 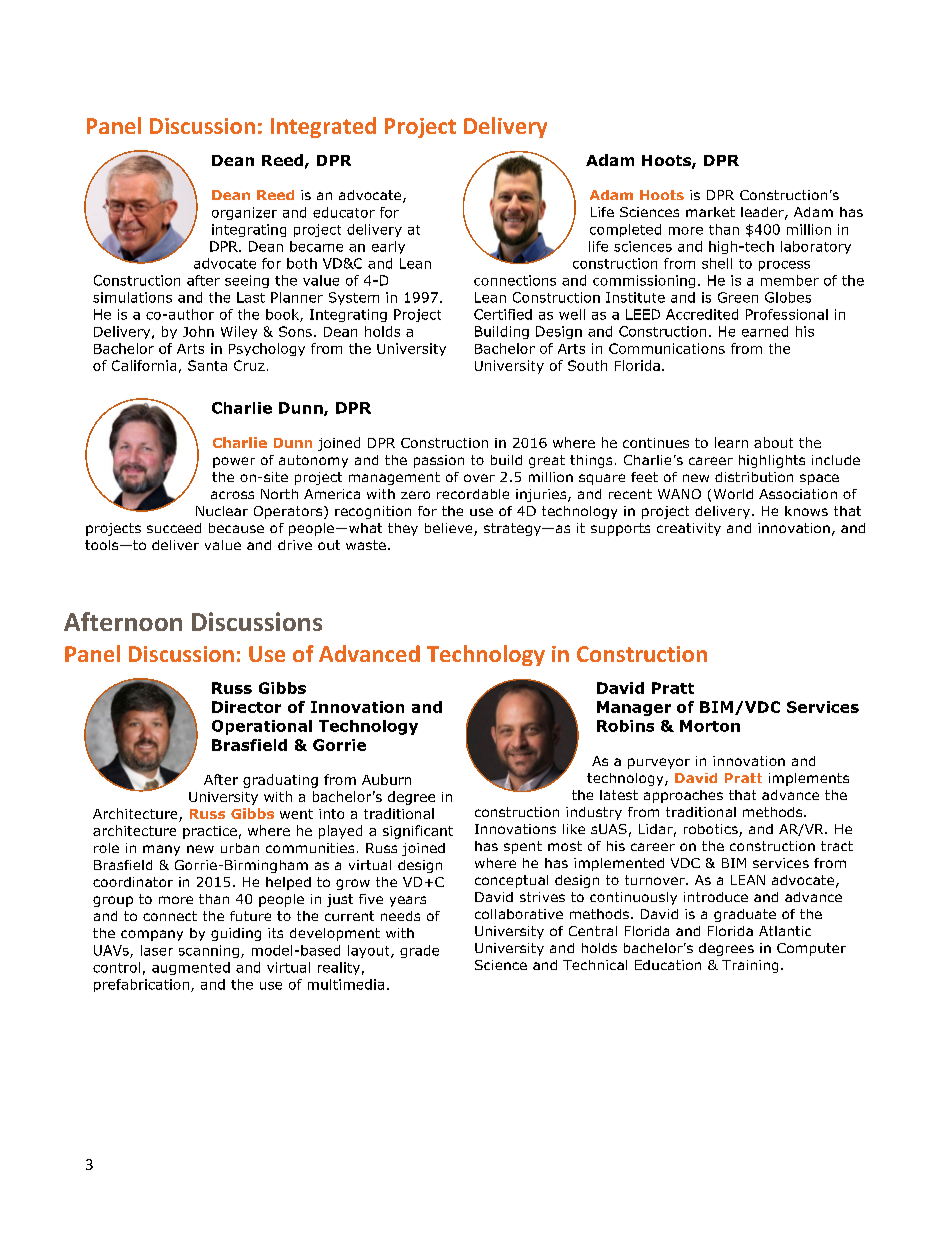 I want to click on Integrated, so click(x=323, y=127).
